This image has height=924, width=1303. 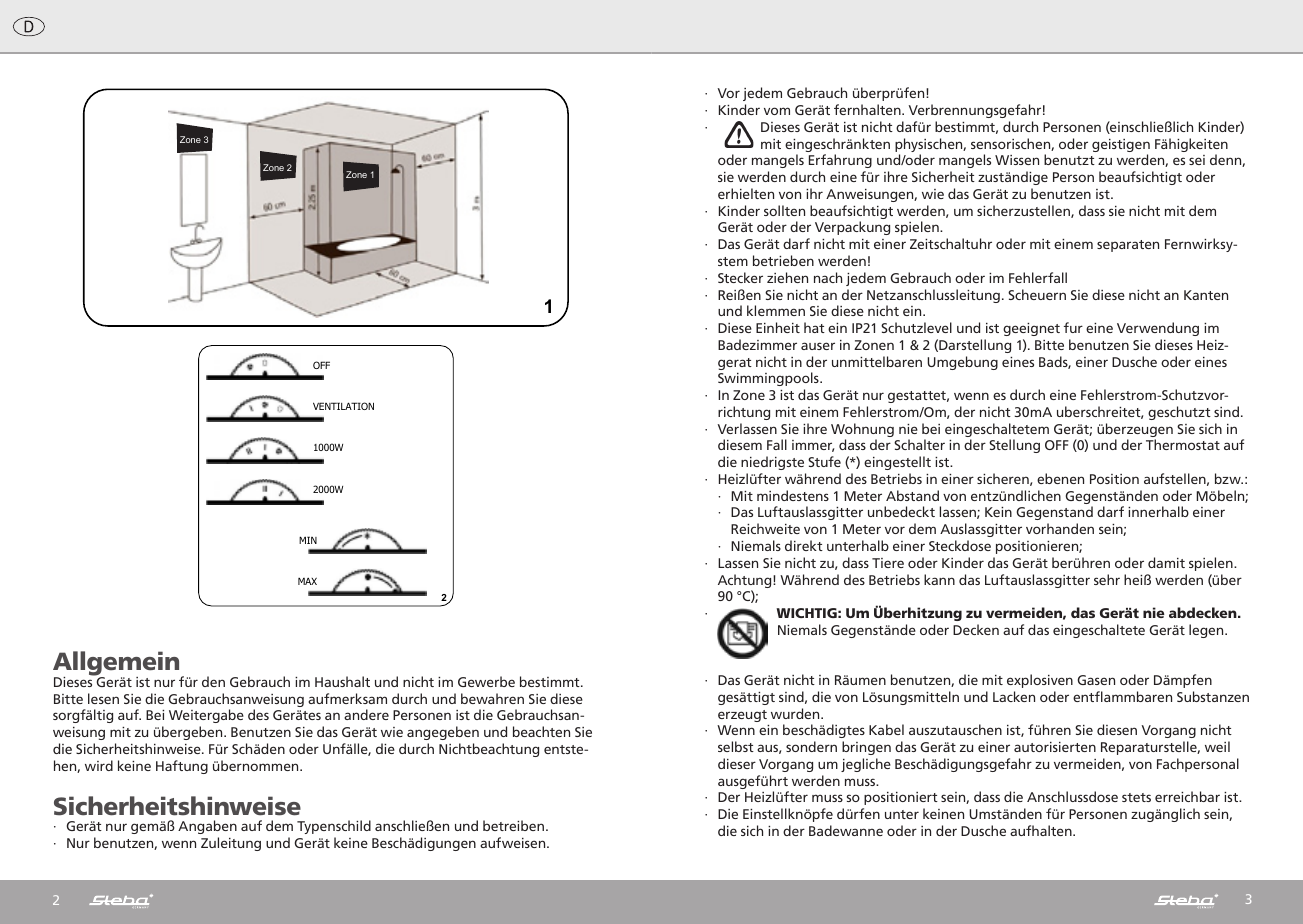 I want to click on Wissen, so click(x=1017, y=160).
